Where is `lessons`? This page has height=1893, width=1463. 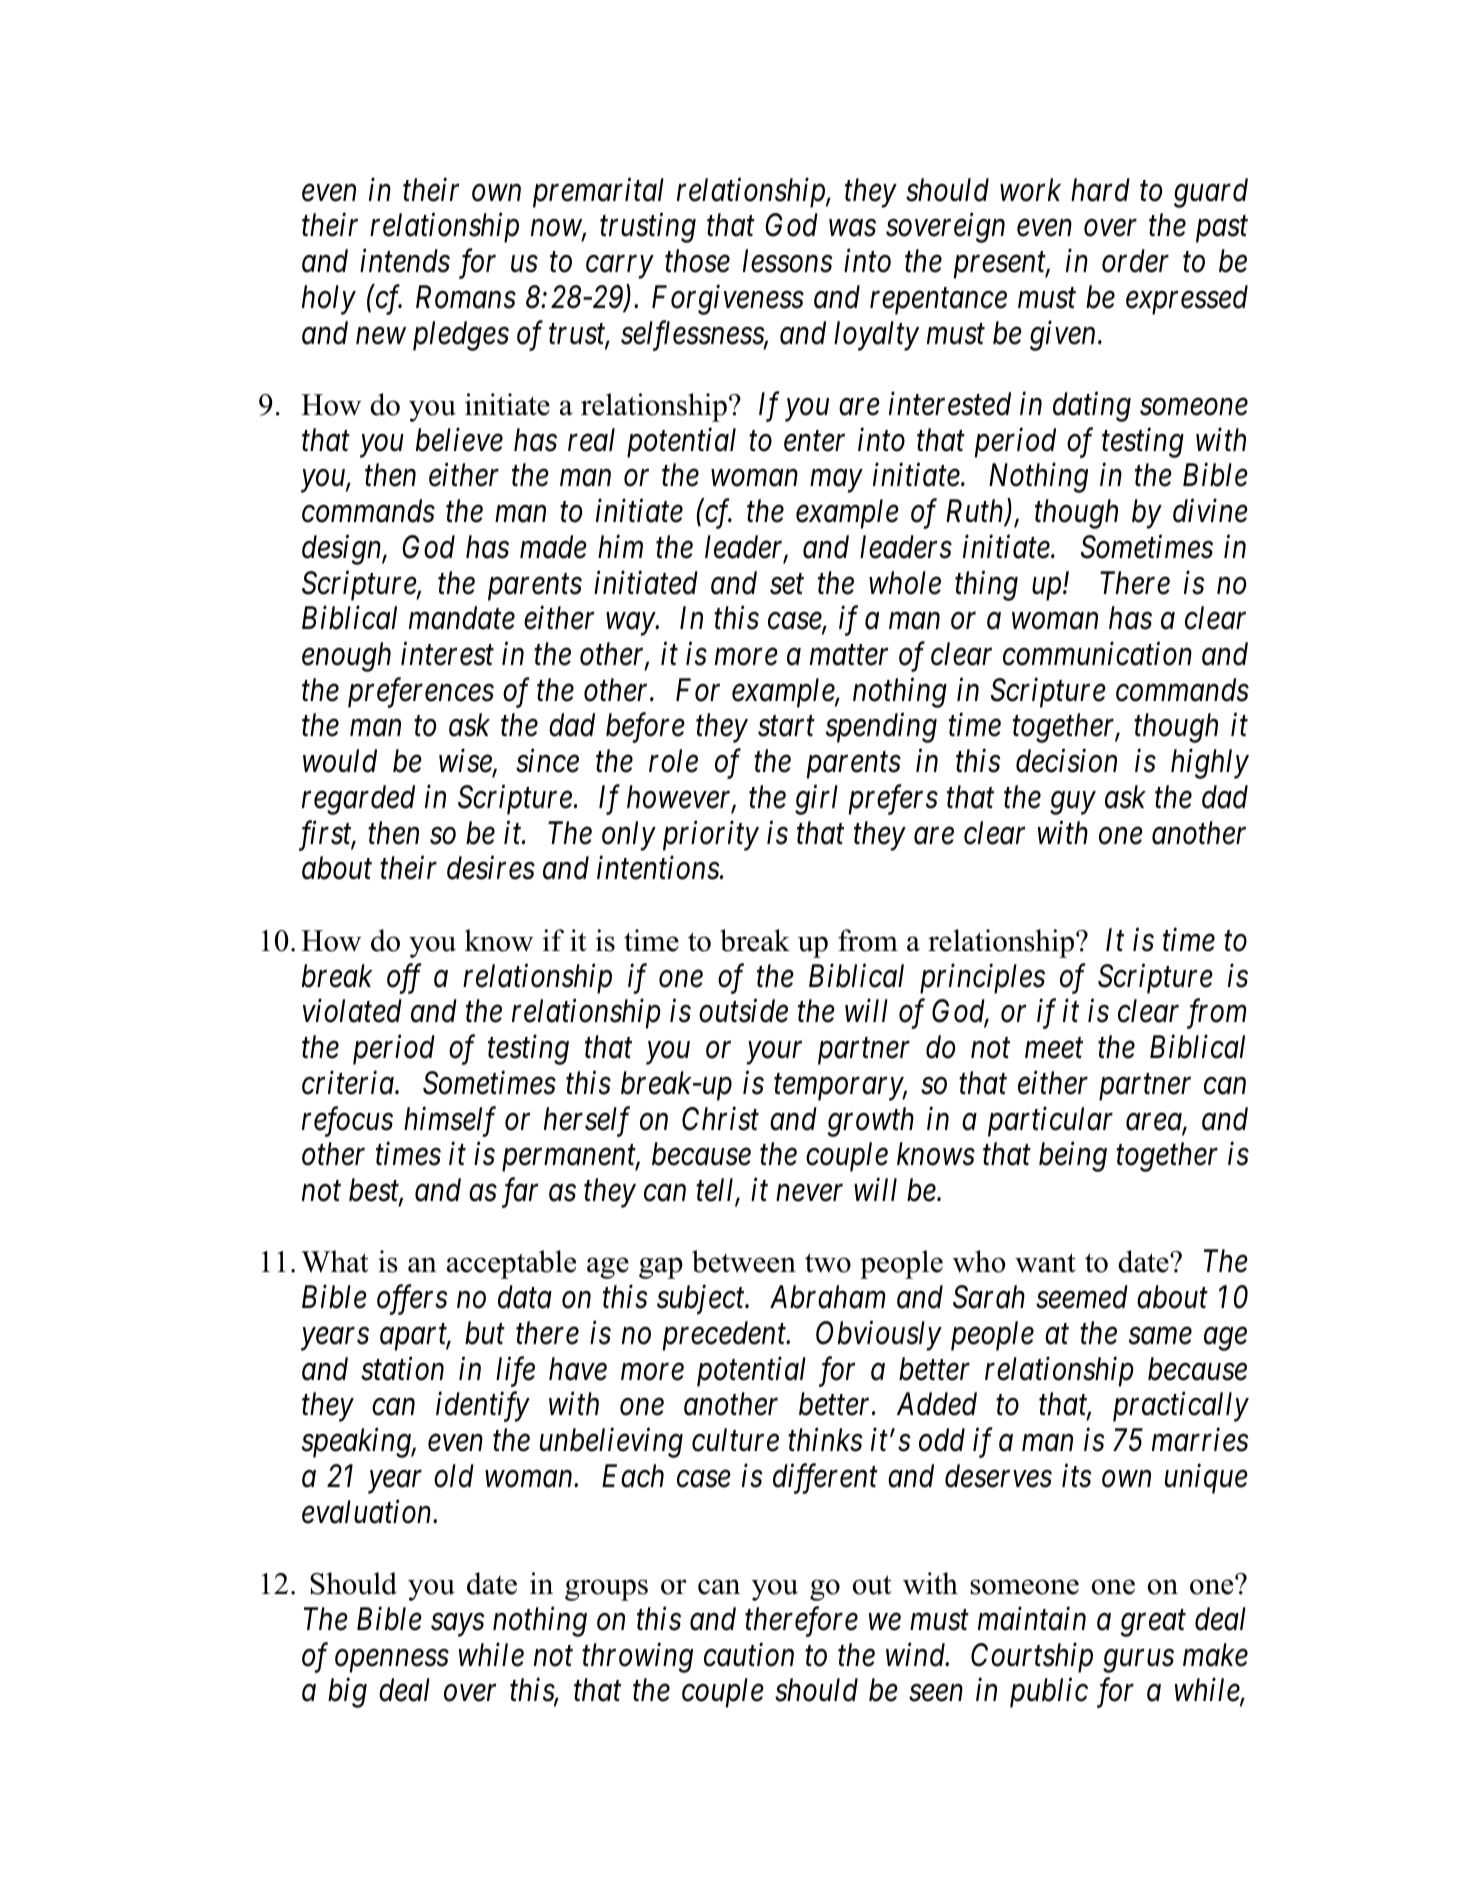
lessons is located at coordinates (788, 261).
